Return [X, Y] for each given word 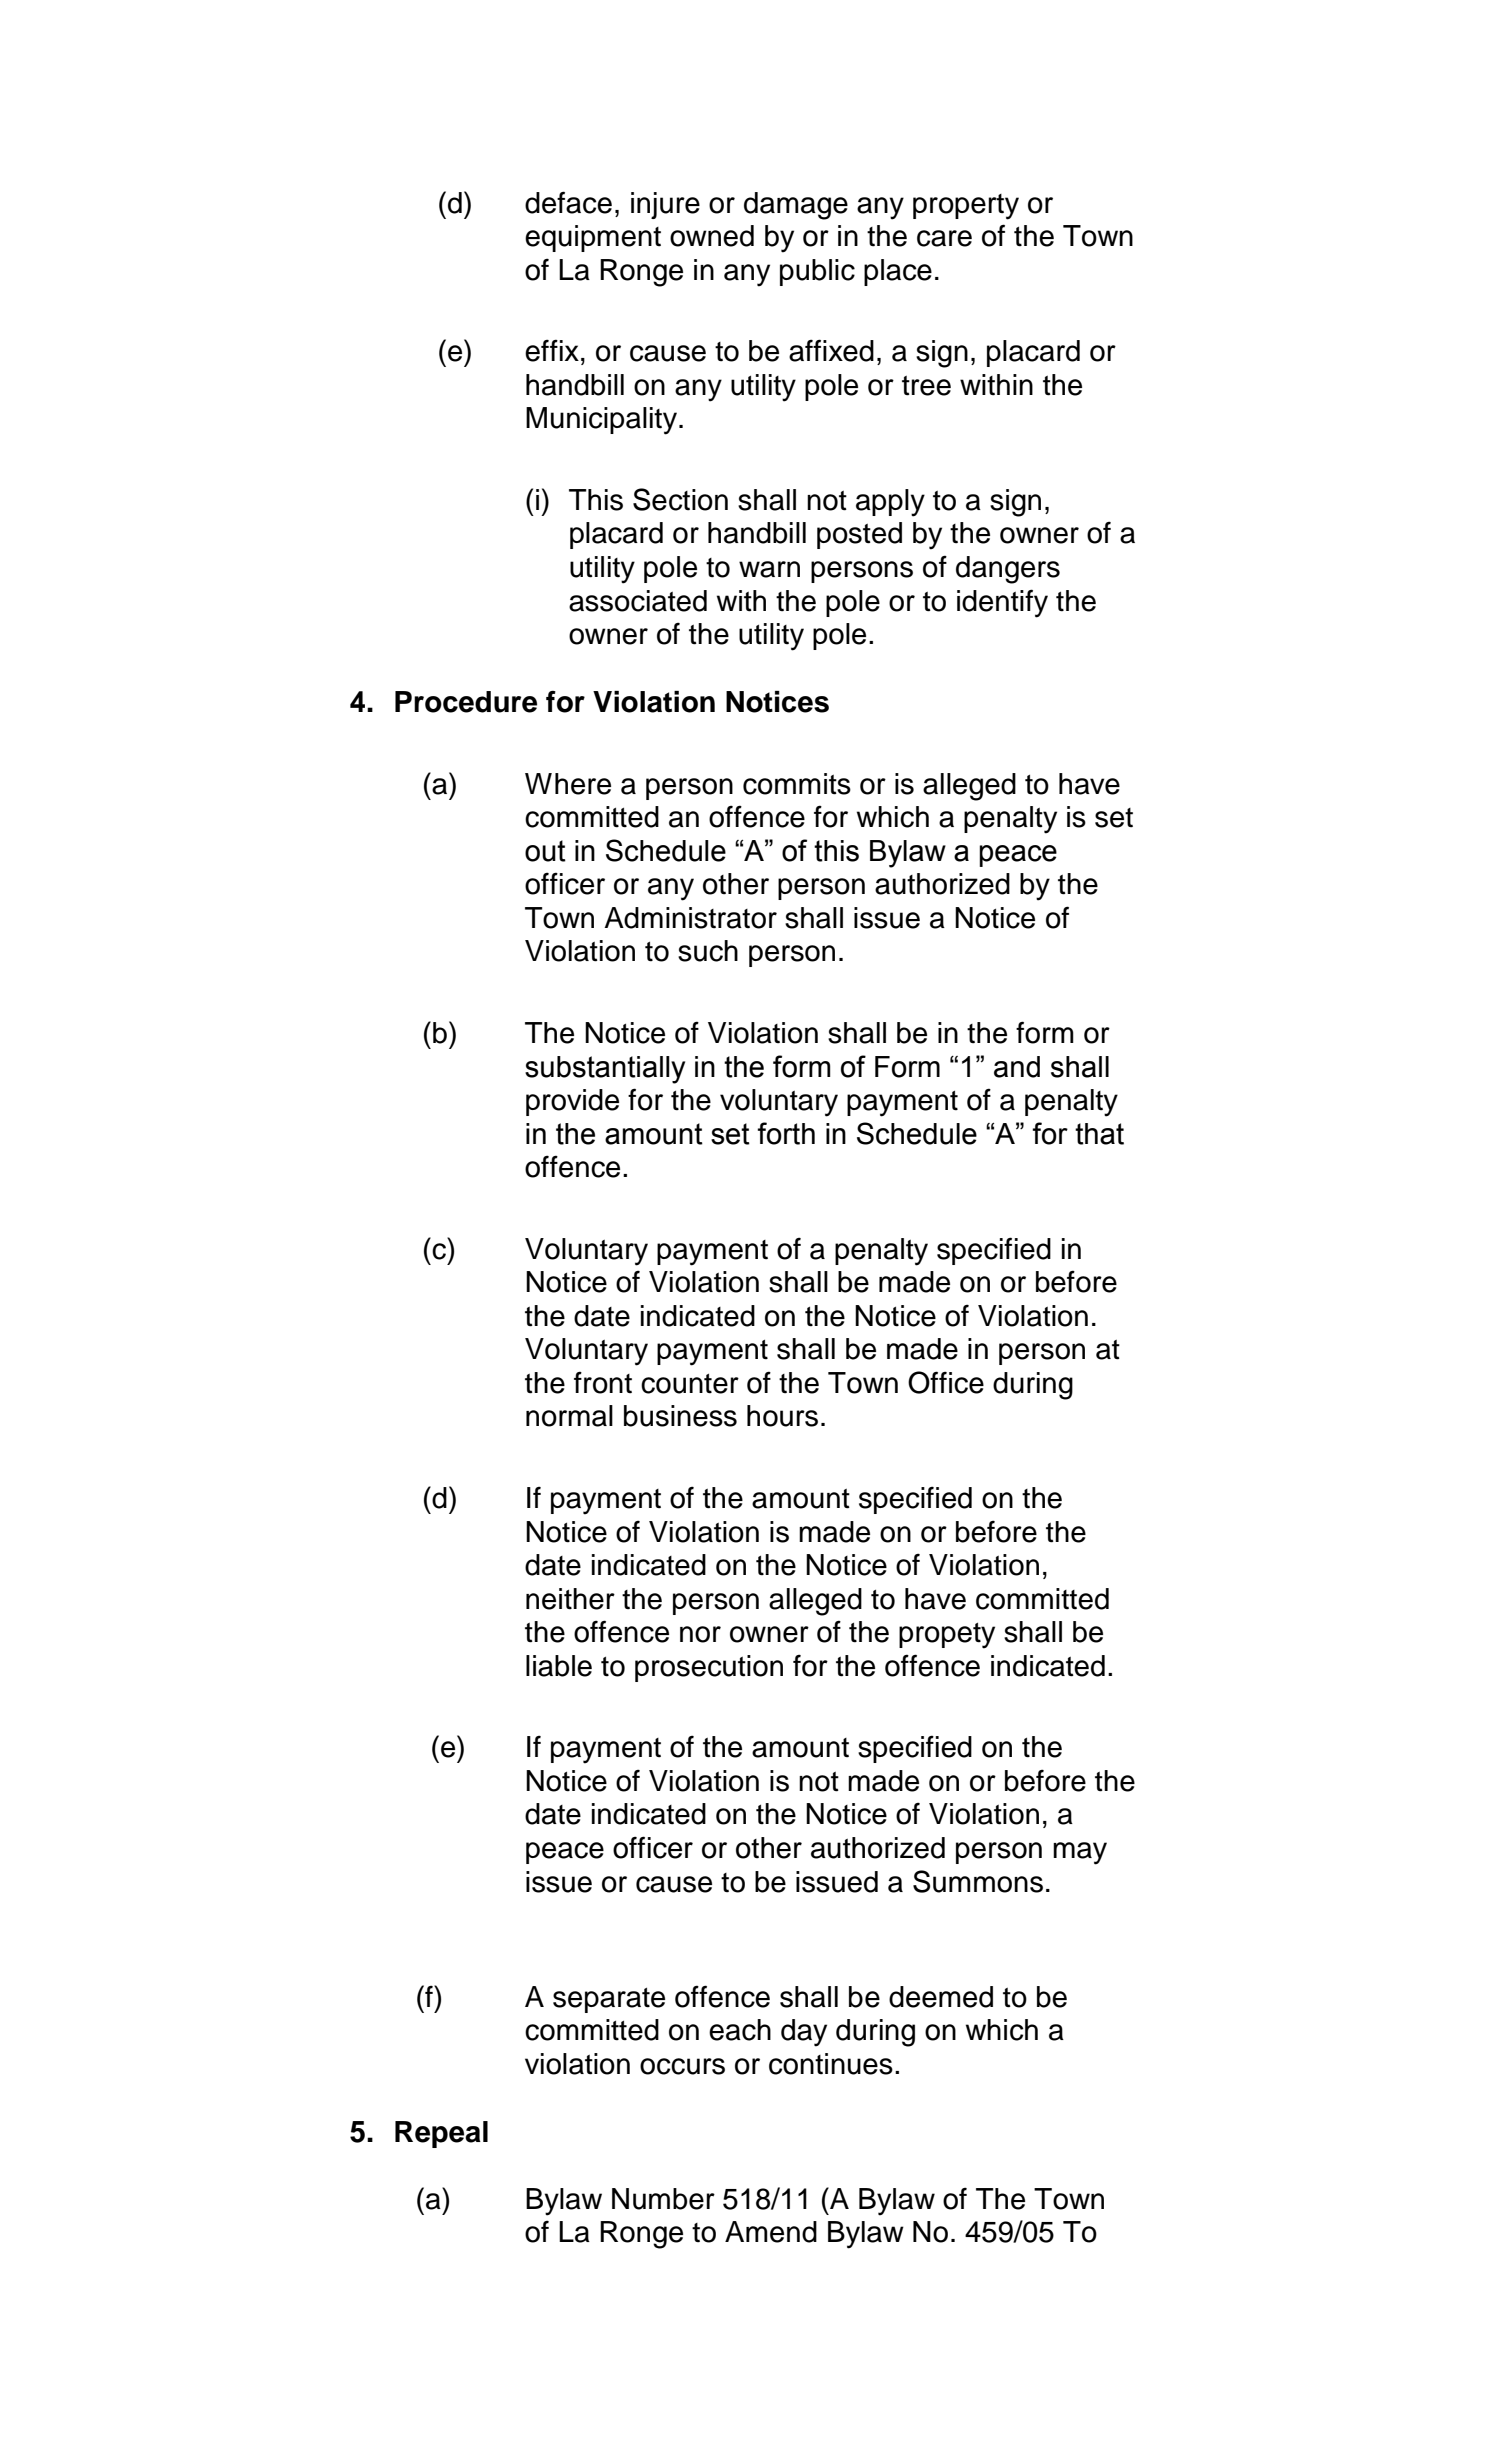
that [1099, 1134]
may [1080, 1853]
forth [786, 1133]
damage [796, 206]
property [966, 207]
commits [797, 784]
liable [559, 1666]
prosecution [709, 1668]
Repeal [441, 2134]
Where [568, 784]
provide [572, 1102]
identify [1002, 603]
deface [568, 202]
